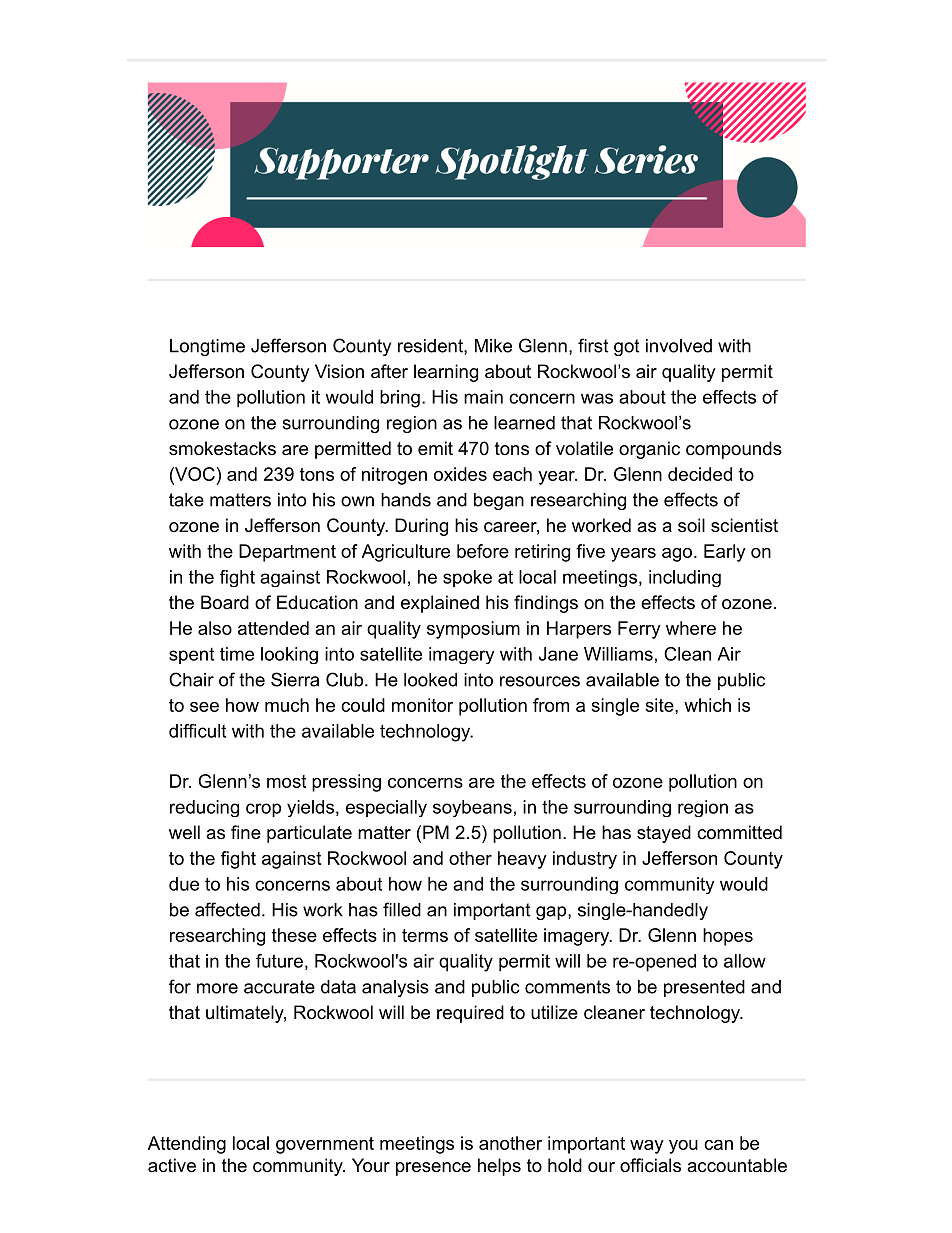  What do you see at coordinates (679, 346) in the image?
I see `involved` at bounding box center [679, 346].
